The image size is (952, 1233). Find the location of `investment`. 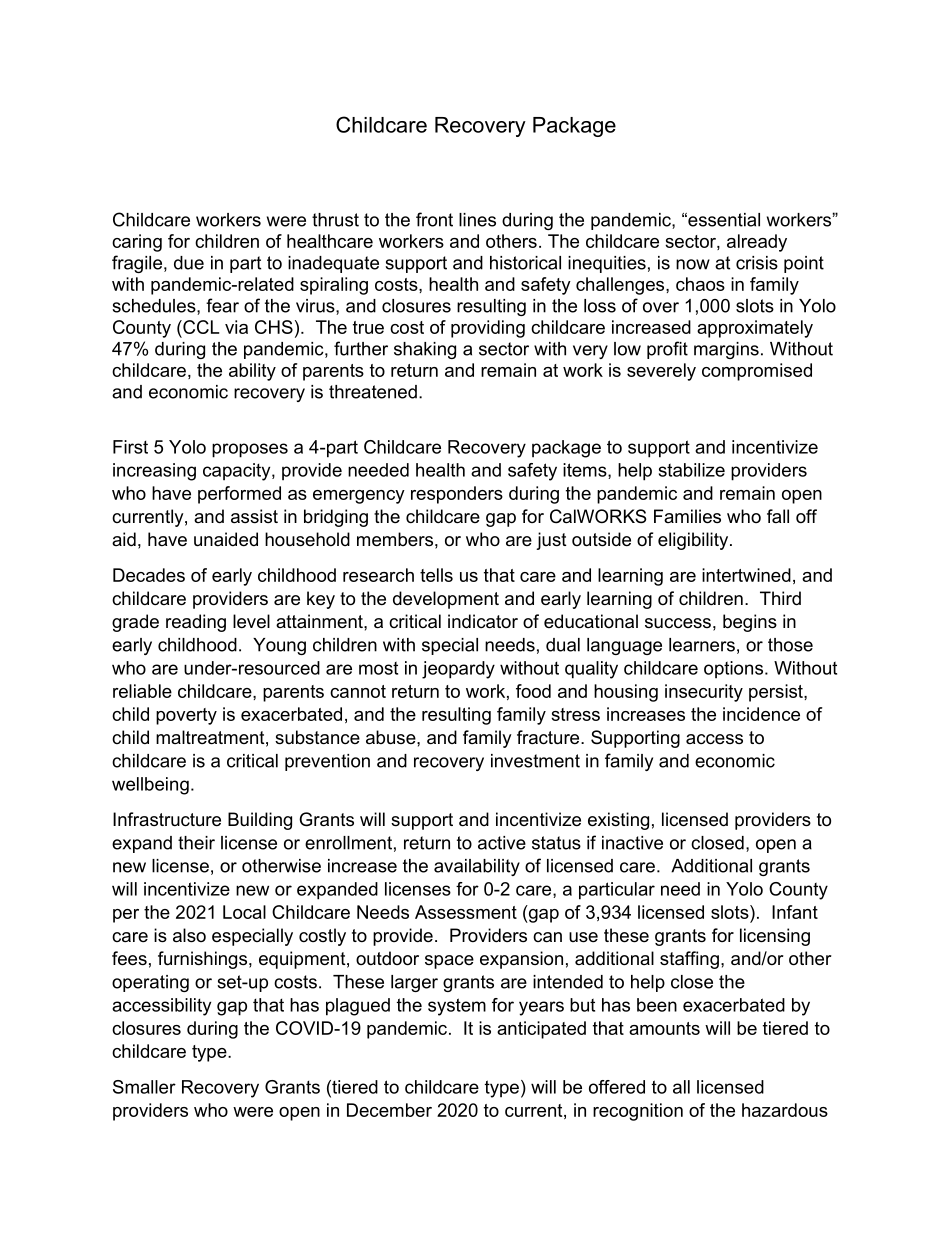

investment is located at coordinates (535, 761).
